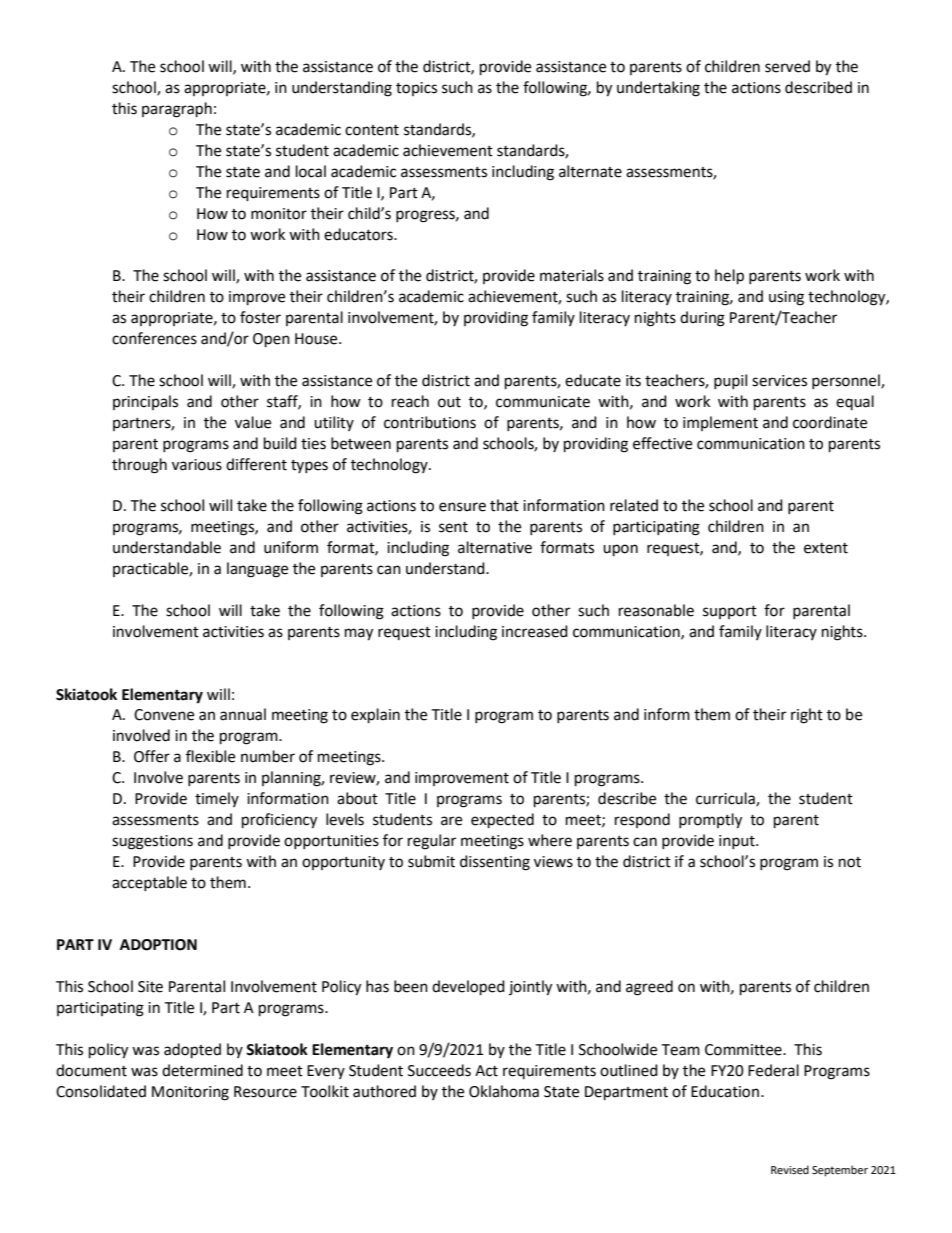 This document has width=952, height=1233. I want to click on paragraph, so click(177, 110).
